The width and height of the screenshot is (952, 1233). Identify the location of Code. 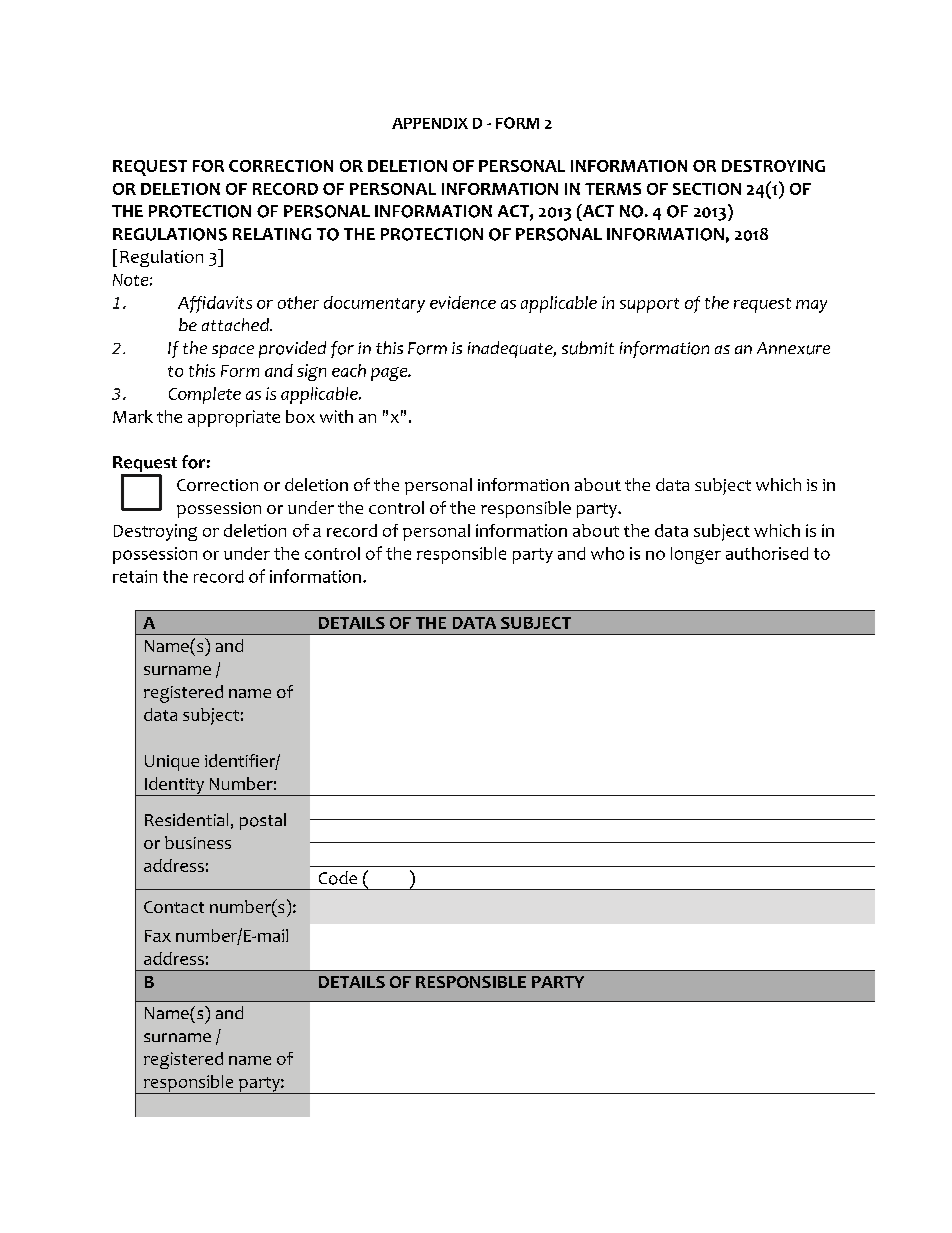
(338, 878).
